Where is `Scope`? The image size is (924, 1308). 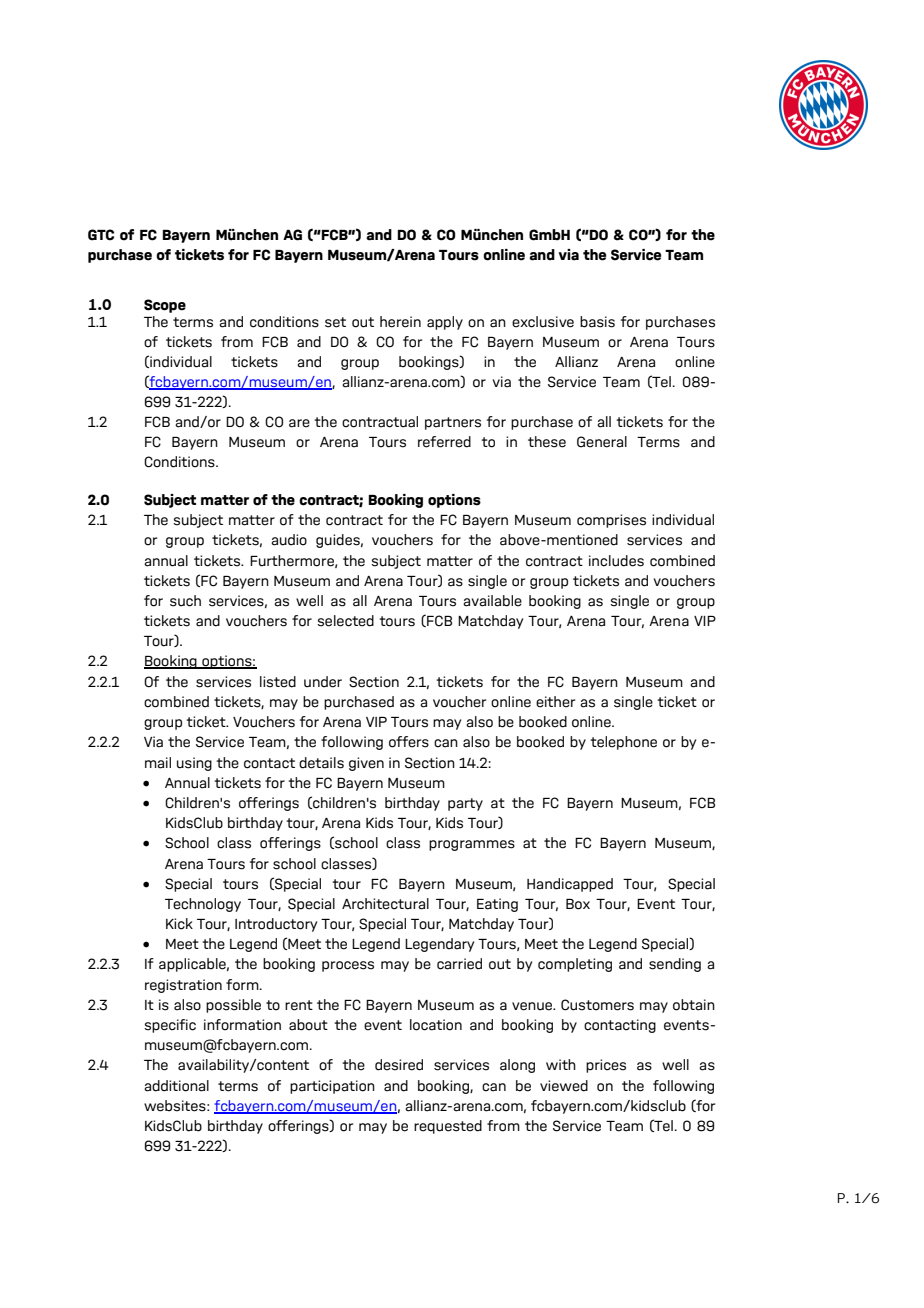 Scope is located at coordinates (165, 306).
